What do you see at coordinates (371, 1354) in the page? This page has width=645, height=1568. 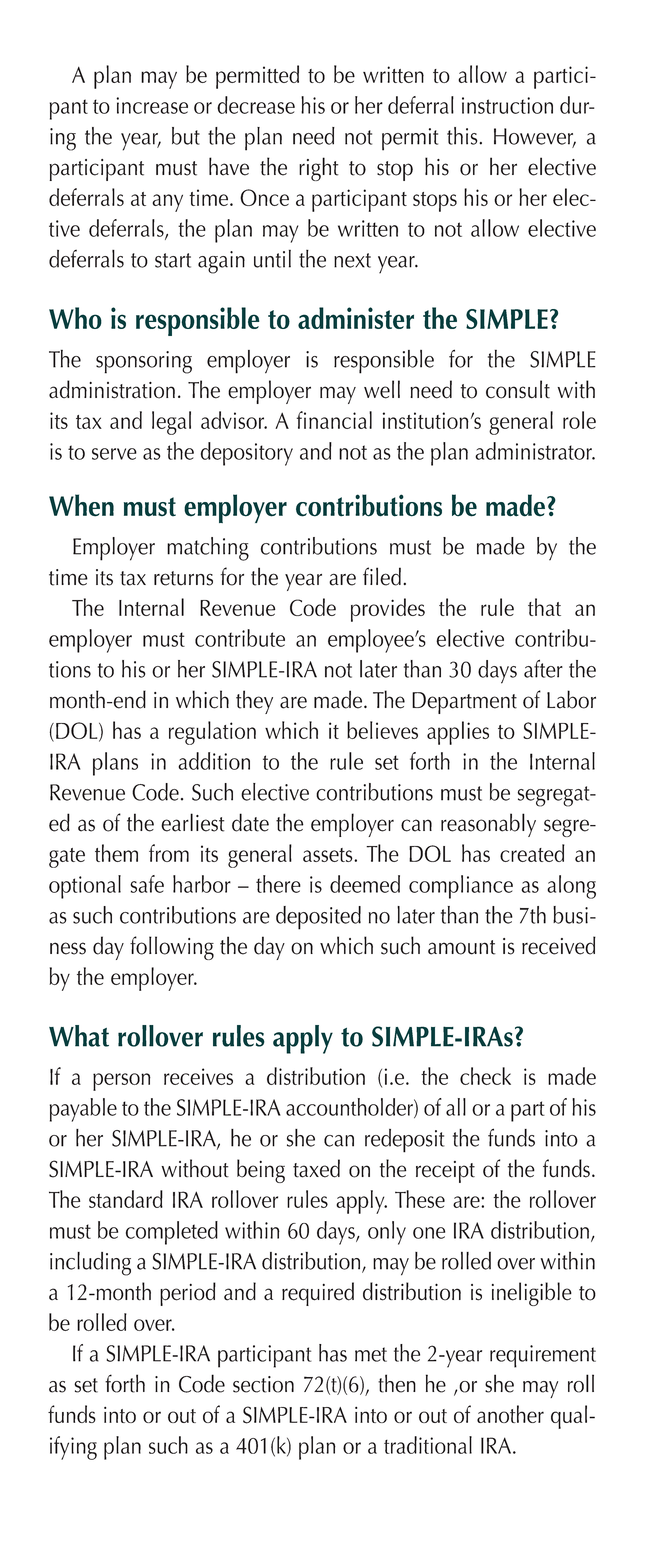 I see `met` at bounding box center [371, 1354].
